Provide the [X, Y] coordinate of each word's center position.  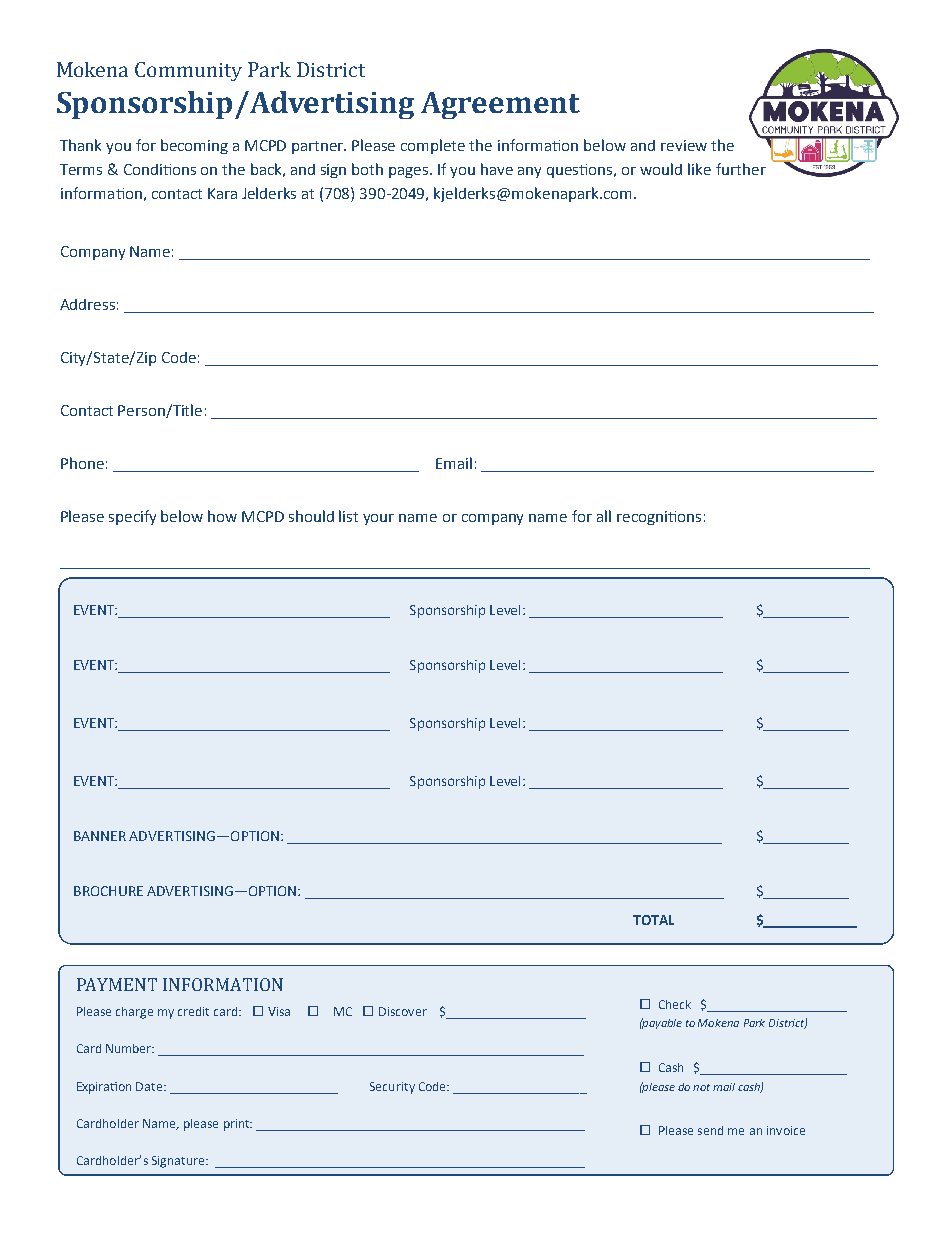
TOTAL [653, 920]
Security [392, 1088]
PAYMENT [117, 984]
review [684, 145]
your [378, 519]
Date [150, 1086]
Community [188, 71]
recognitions [659, 518]
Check [675, 1004]
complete [433, 146]
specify [132, 517]
